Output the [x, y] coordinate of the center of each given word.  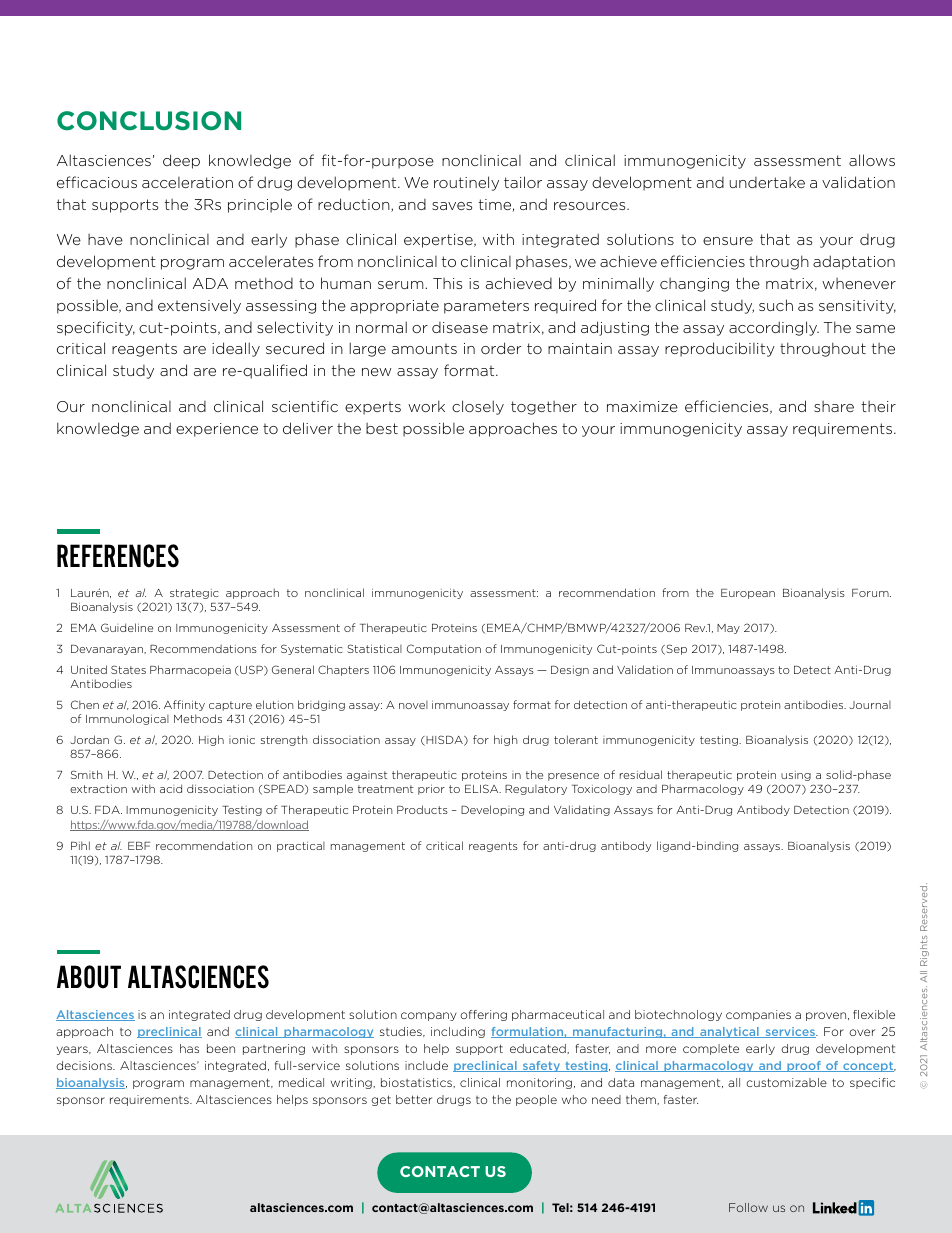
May [728, 629]
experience [217, 430]
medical [301, 1082]
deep [181, 161]
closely [478, 407]
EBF [139, 846]
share [834, 406]
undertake [767, 182]
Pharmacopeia [190, 670]
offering [483, 1015]
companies [758, 1015]
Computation [444, 649]
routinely [466, 183]
